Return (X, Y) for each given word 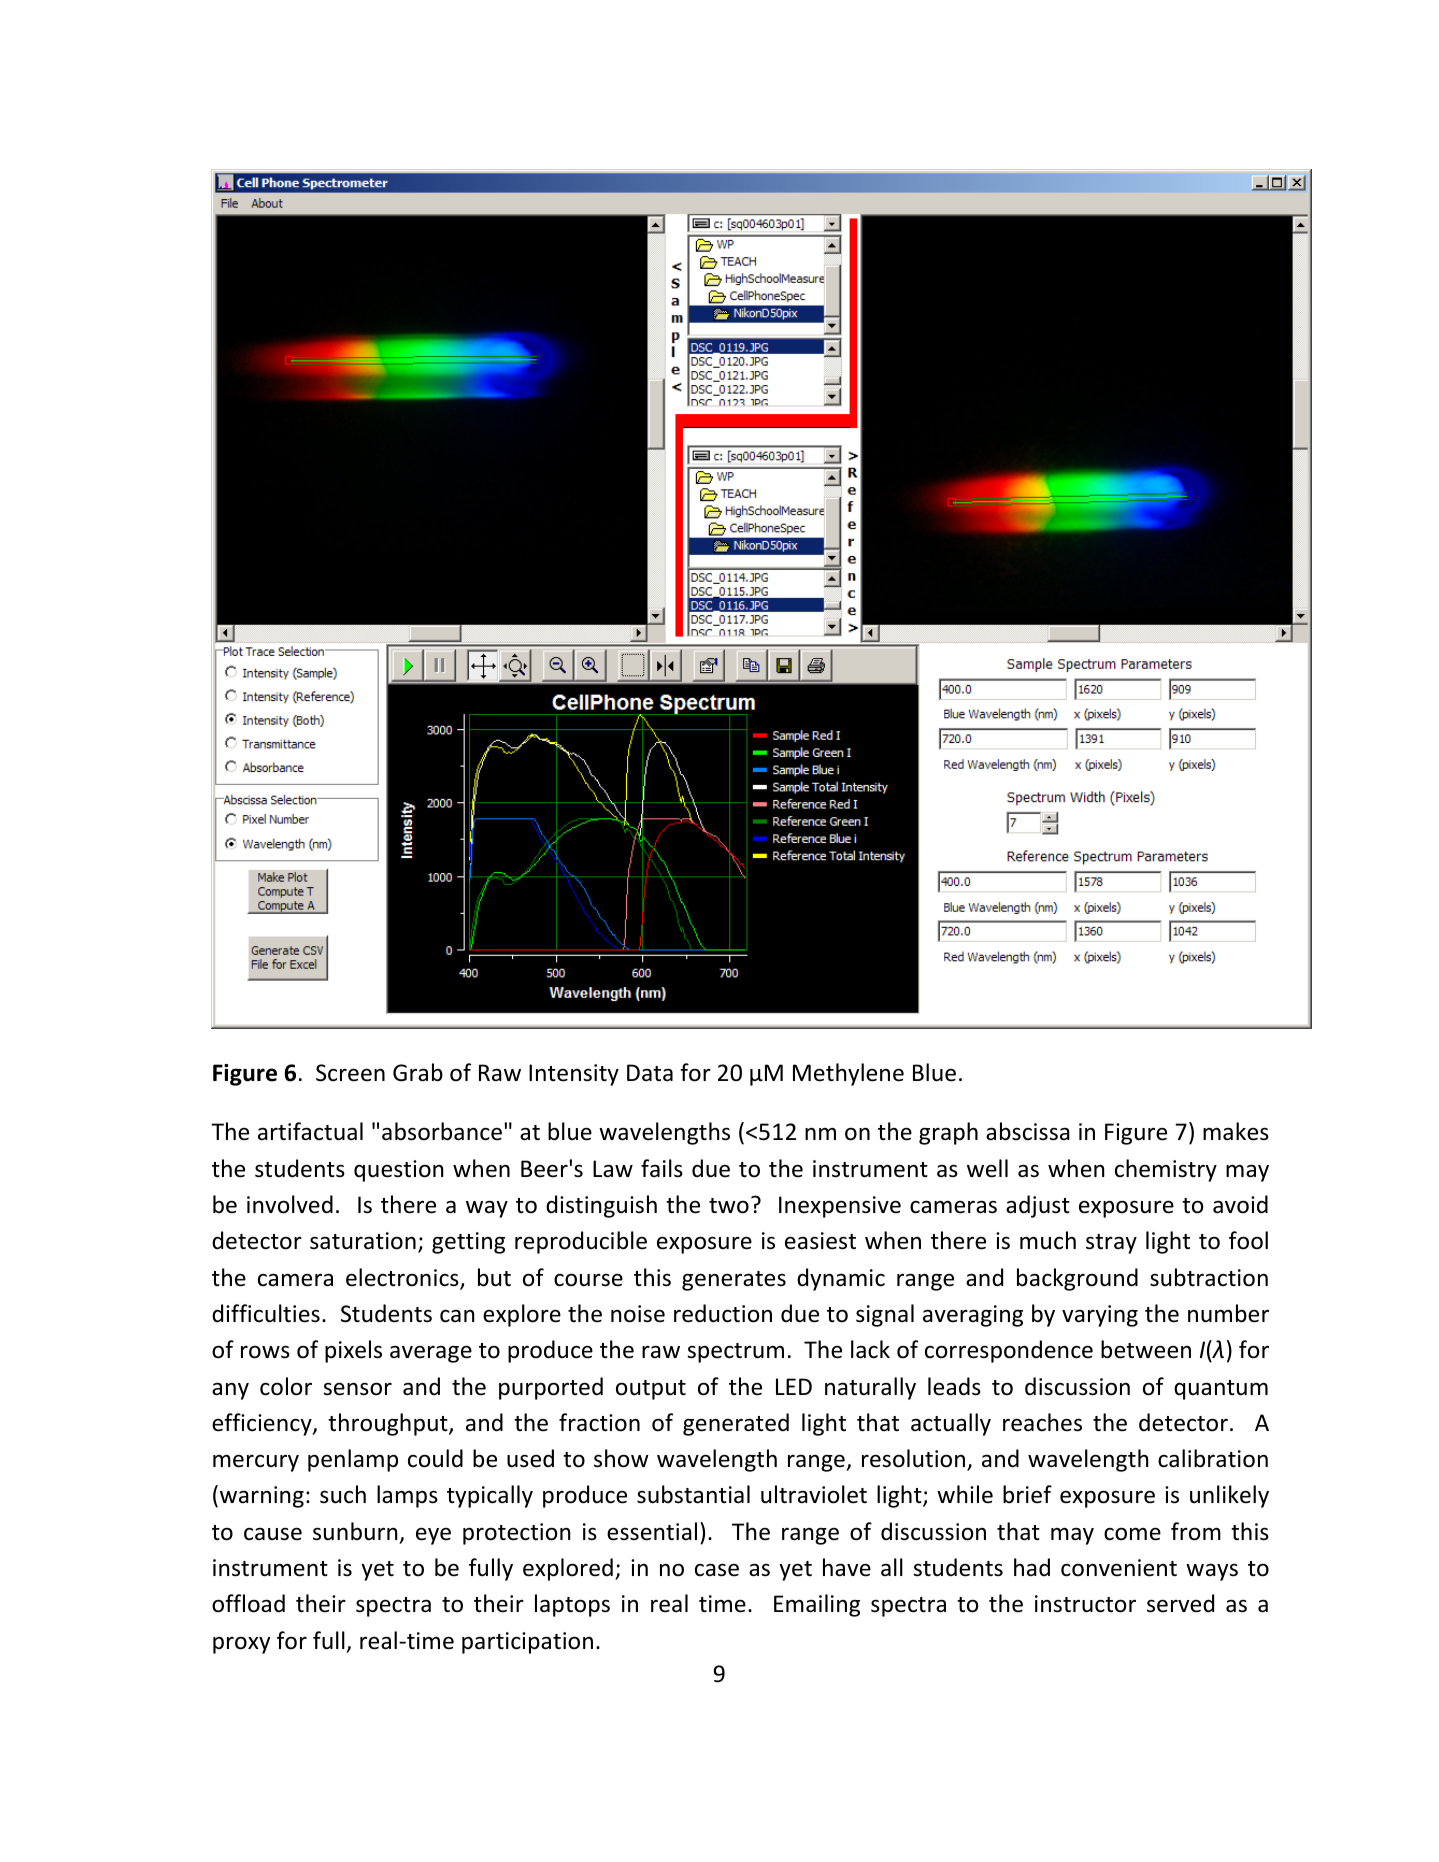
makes (1236, 1131)
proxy (241, 1645)
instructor (1085, 1604)
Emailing (817, 1605)
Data (650, 1072)
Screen (350, 1073)
